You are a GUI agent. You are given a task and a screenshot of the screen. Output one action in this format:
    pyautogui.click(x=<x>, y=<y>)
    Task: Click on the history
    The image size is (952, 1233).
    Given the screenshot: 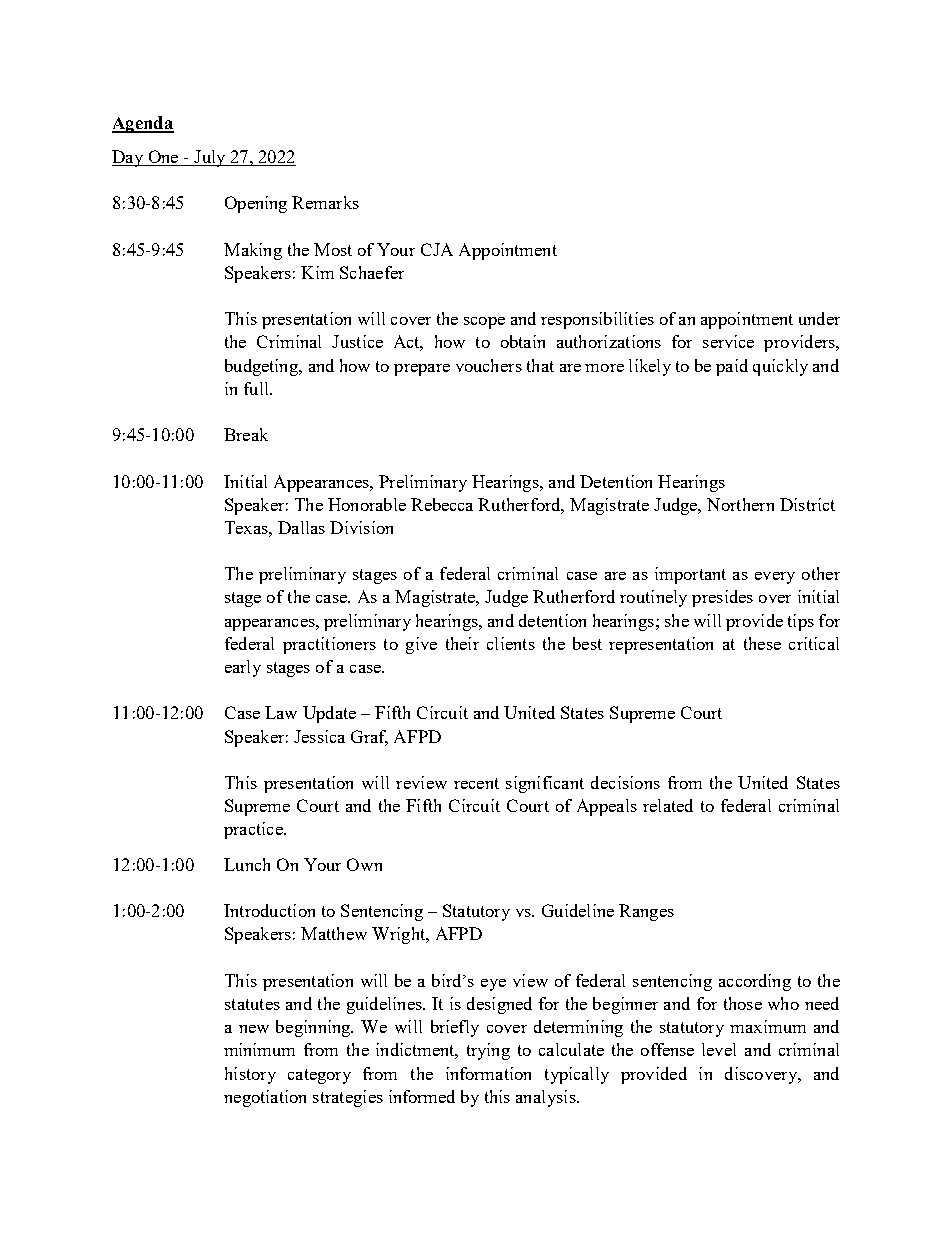 What is the action you would take?
    pyautogui.click(x=250, y=1075)
